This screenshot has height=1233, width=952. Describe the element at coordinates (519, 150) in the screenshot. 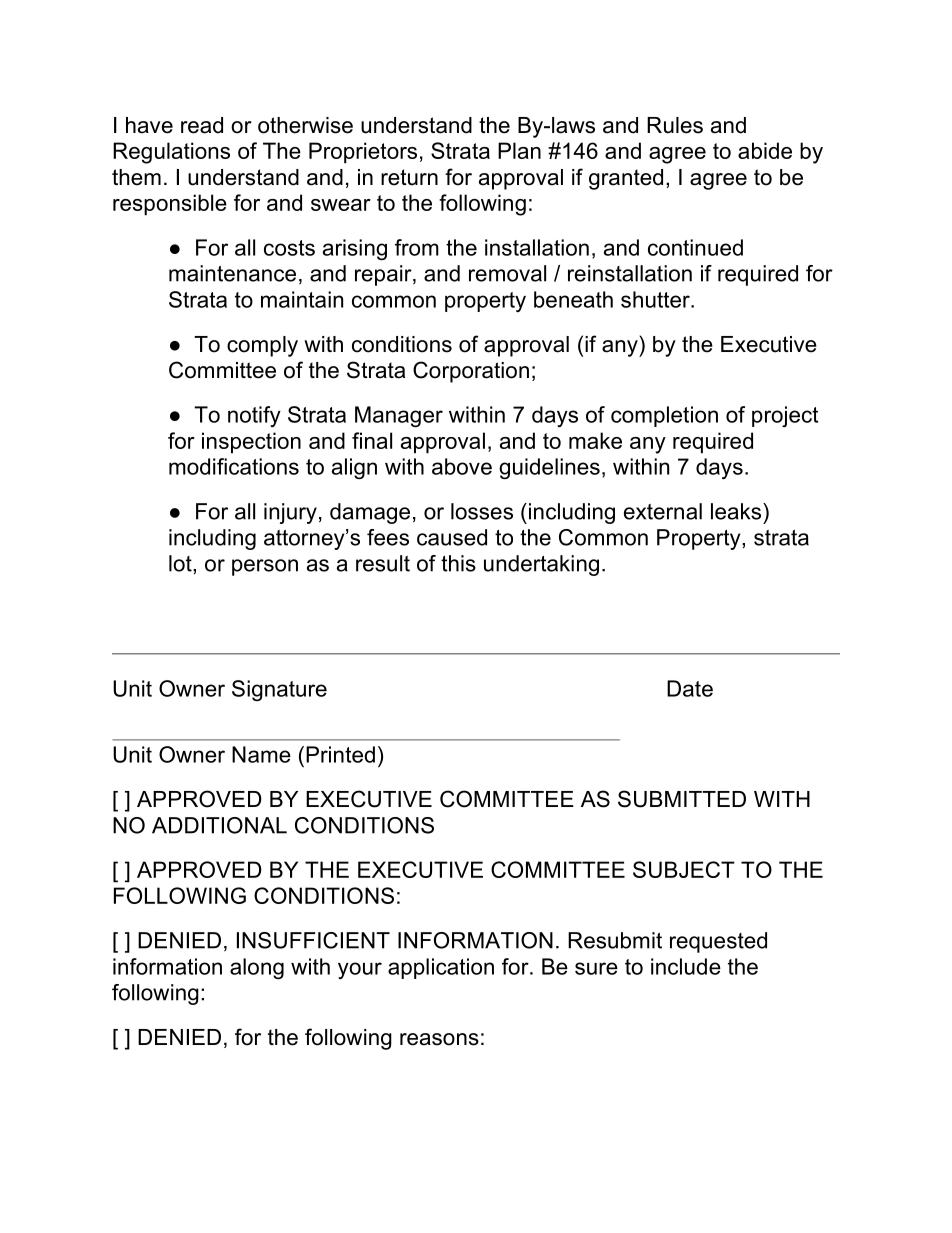

I see `Plan` at that location.
